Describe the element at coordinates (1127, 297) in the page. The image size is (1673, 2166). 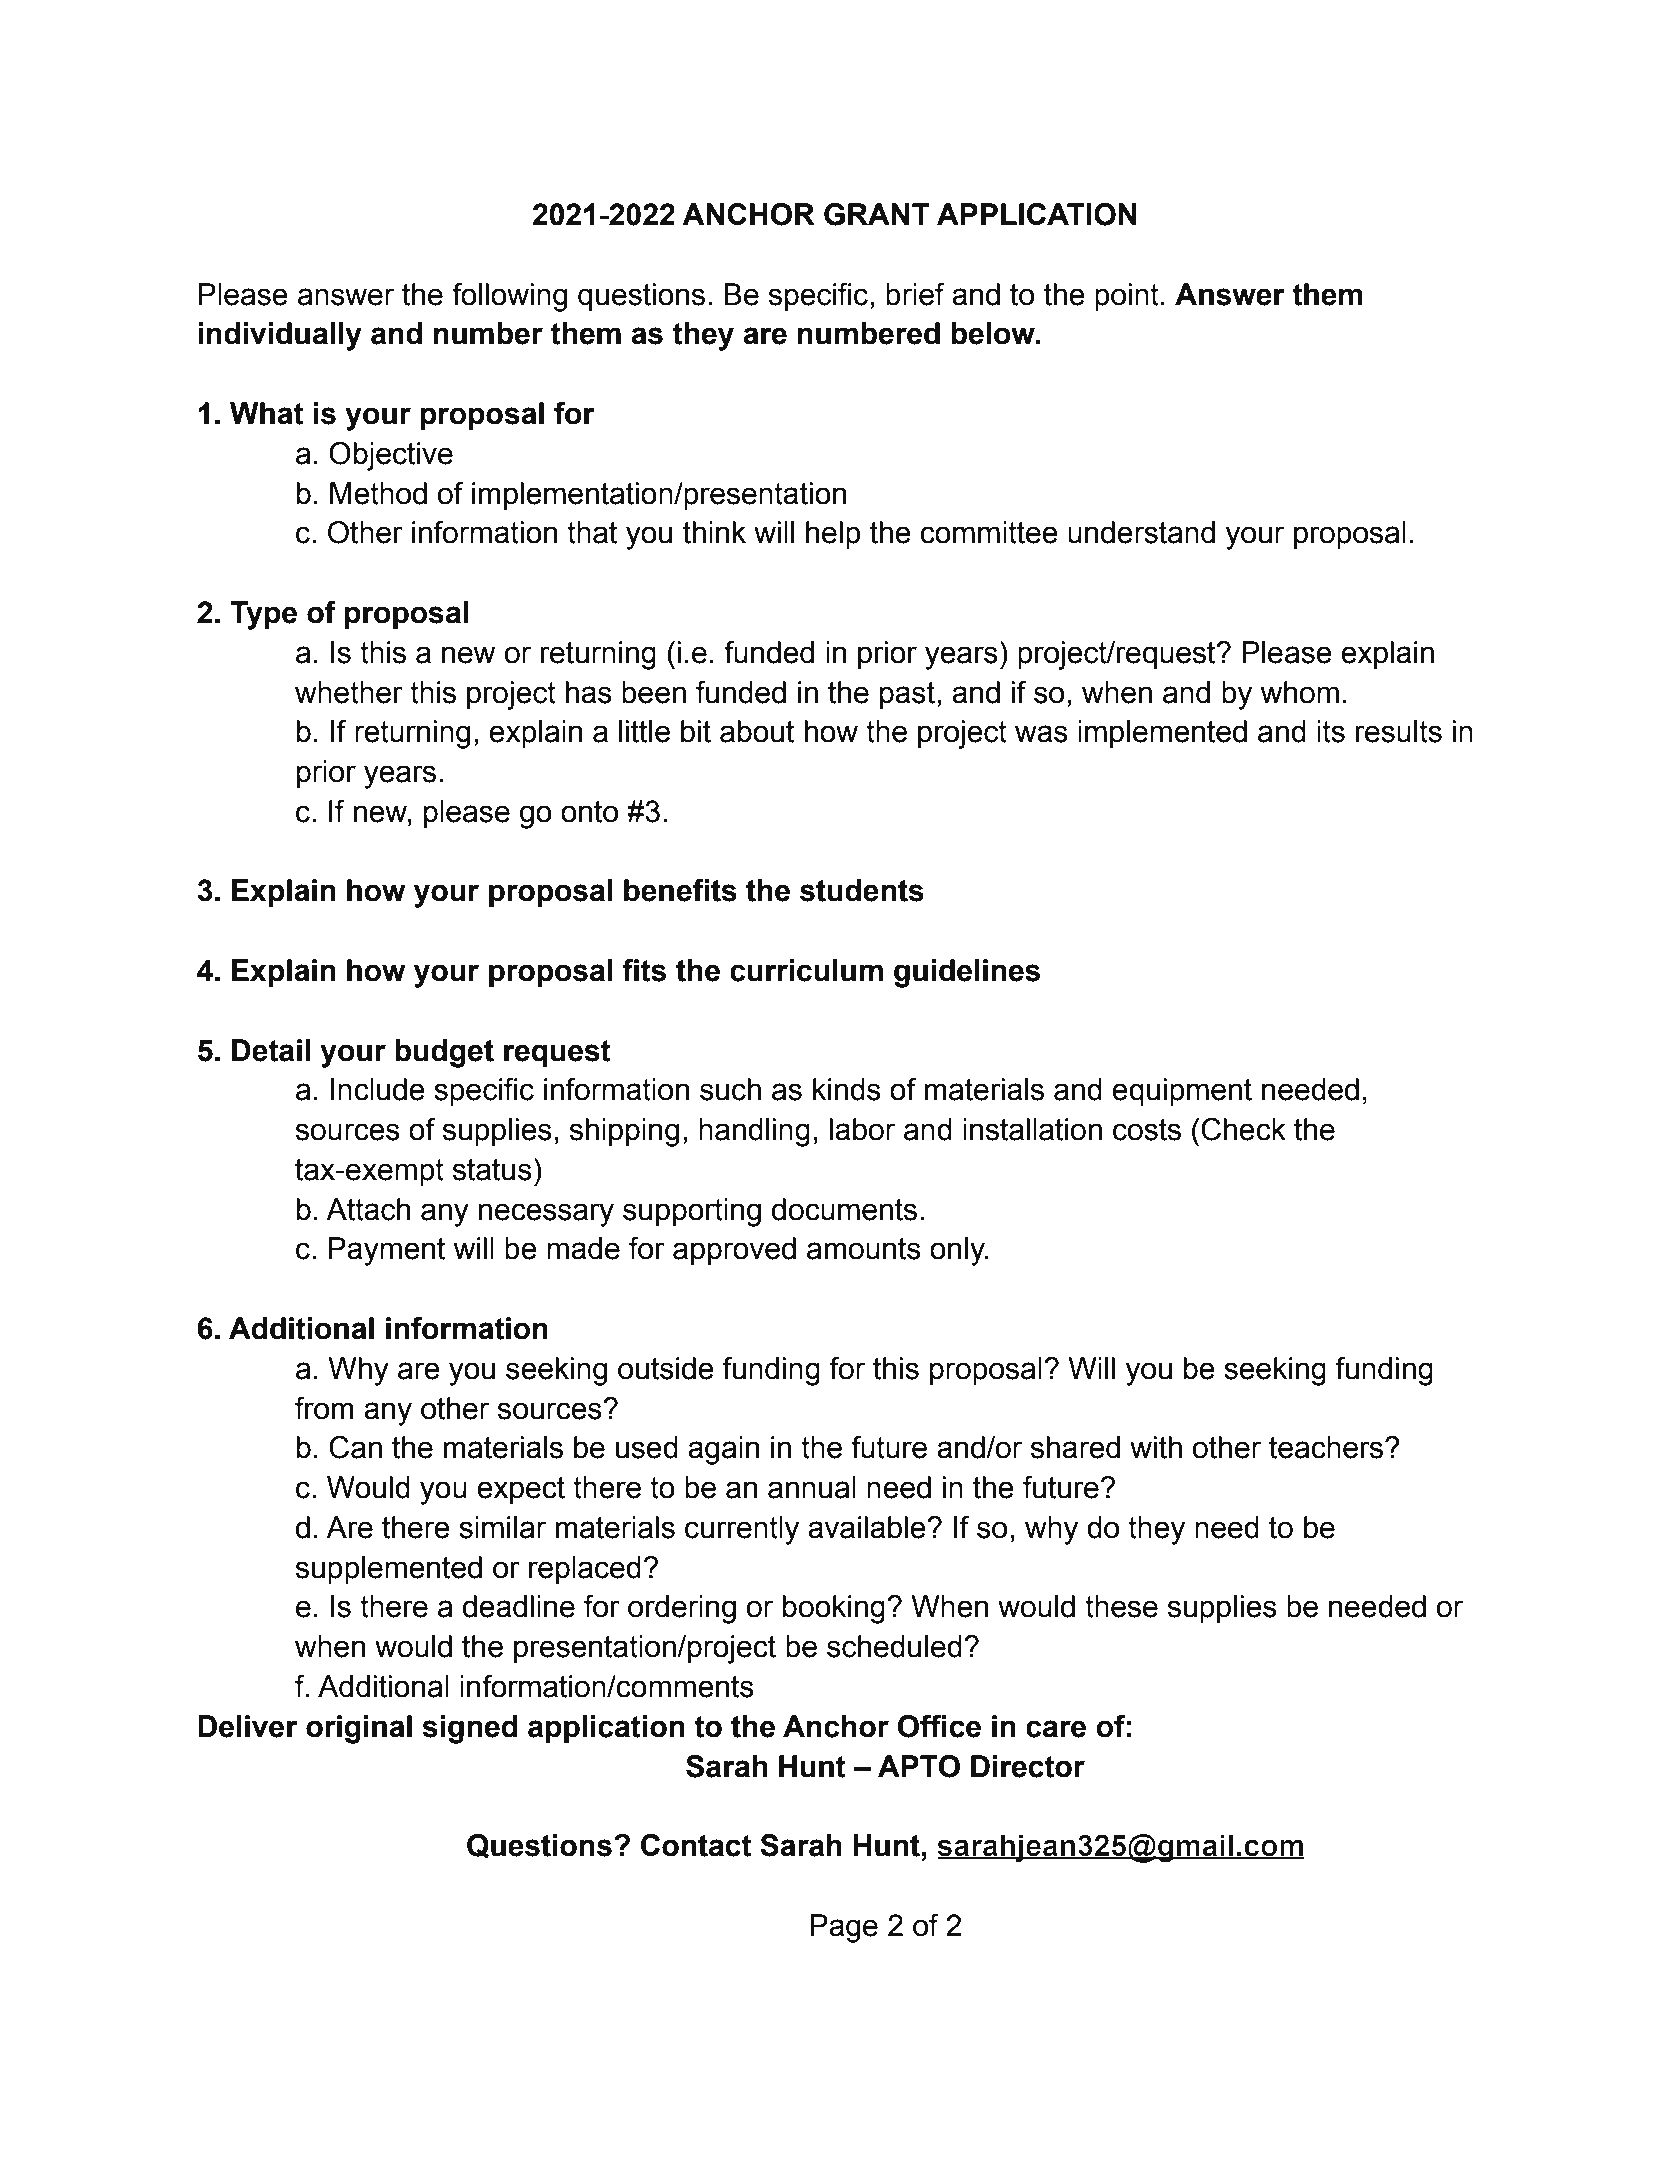
I see `point` at that location.
